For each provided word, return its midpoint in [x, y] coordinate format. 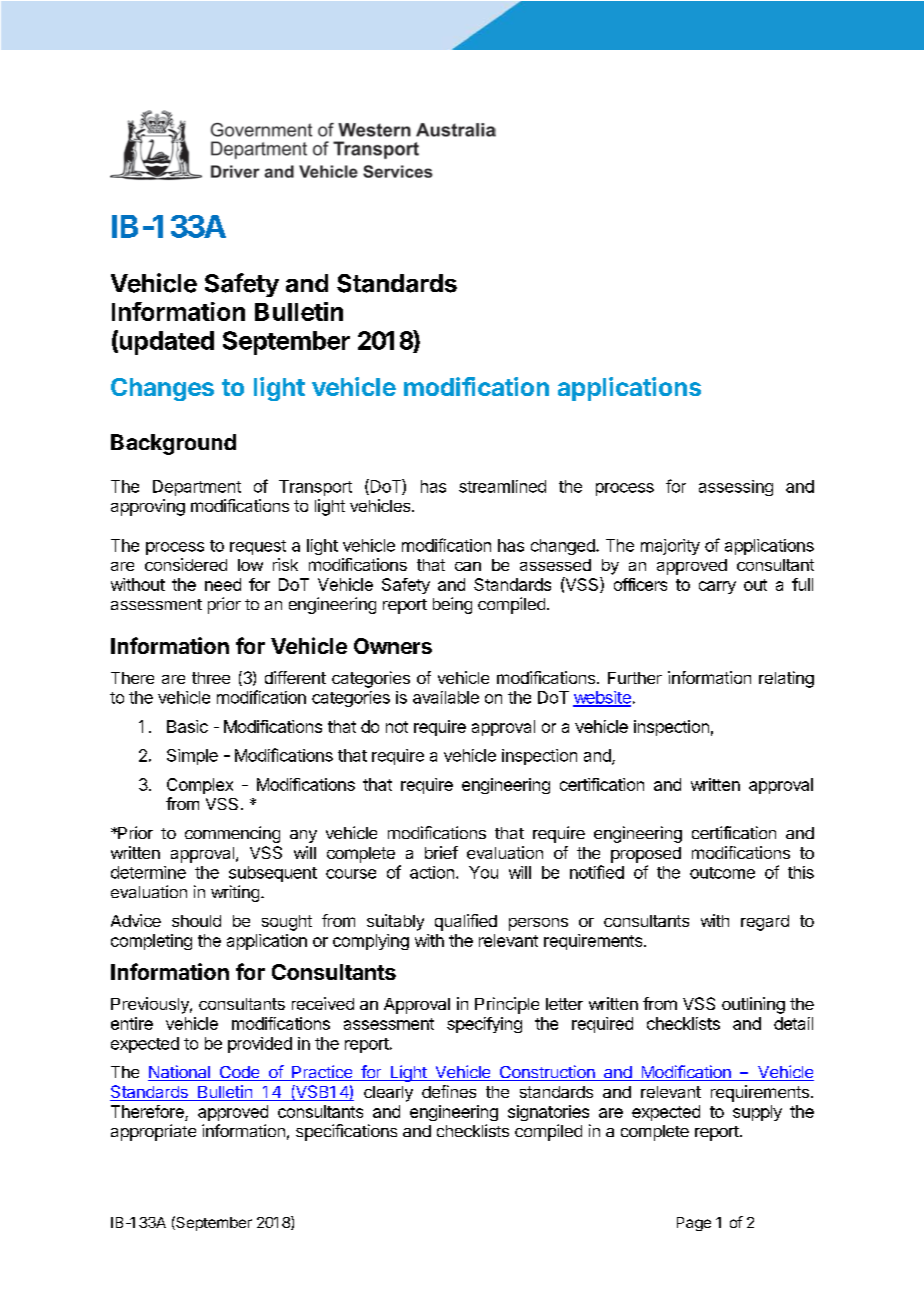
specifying [484, 1025]
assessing [736, 488]
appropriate [153, 1132]
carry [717, 587]
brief [441, 852]
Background [173, 444]
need [223, 584]
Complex [200, 786]
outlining [753, 1005]
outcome [722, 873]
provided [260, 1045]
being [452, 605]
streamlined [502, 486]
